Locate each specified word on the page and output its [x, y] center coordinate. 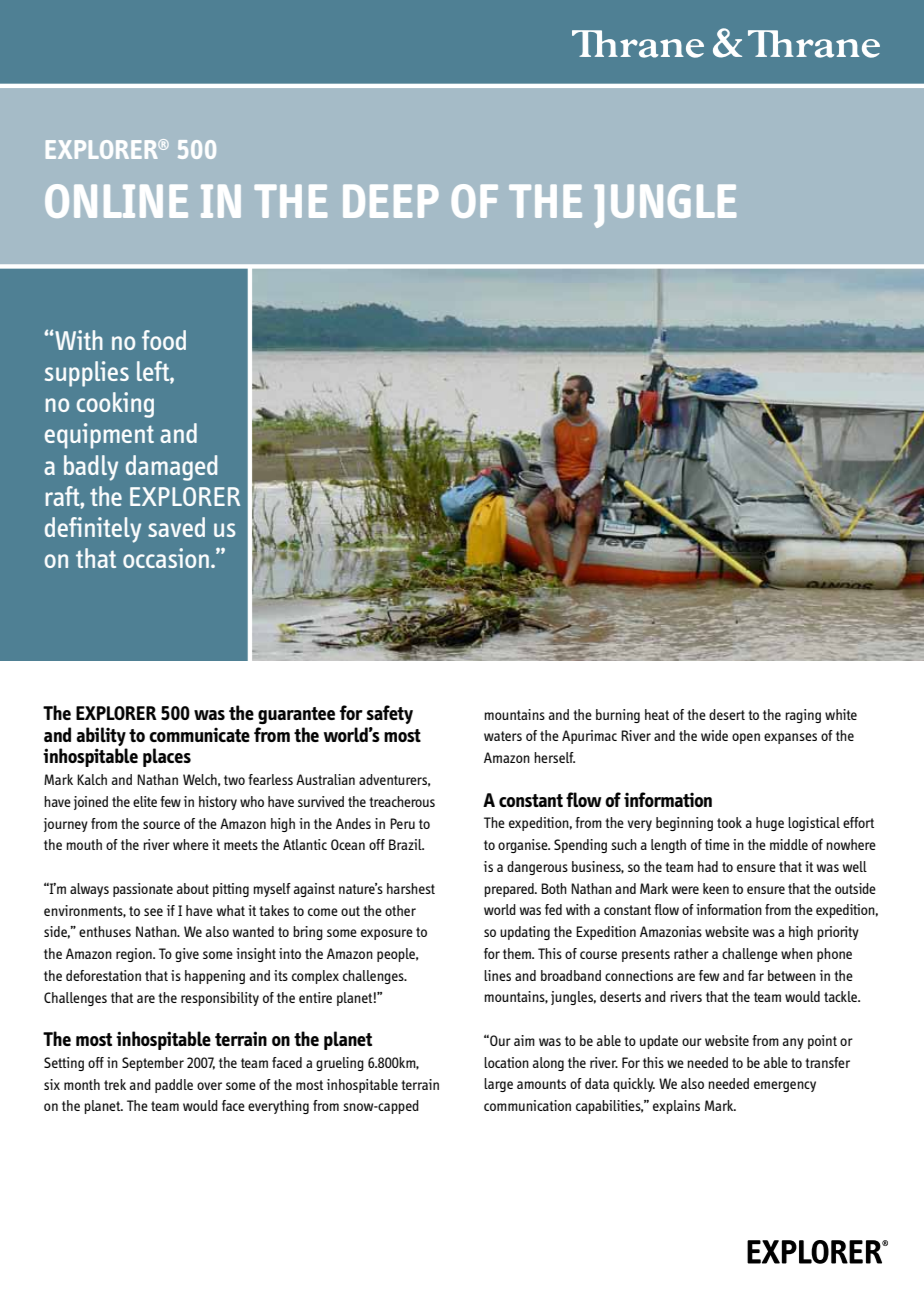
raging [803, 716]
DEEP [391, 201]
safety [389, 714]
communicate [199, 734]
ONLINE [116, 201]
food [164, 340]
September [153, 1064]
